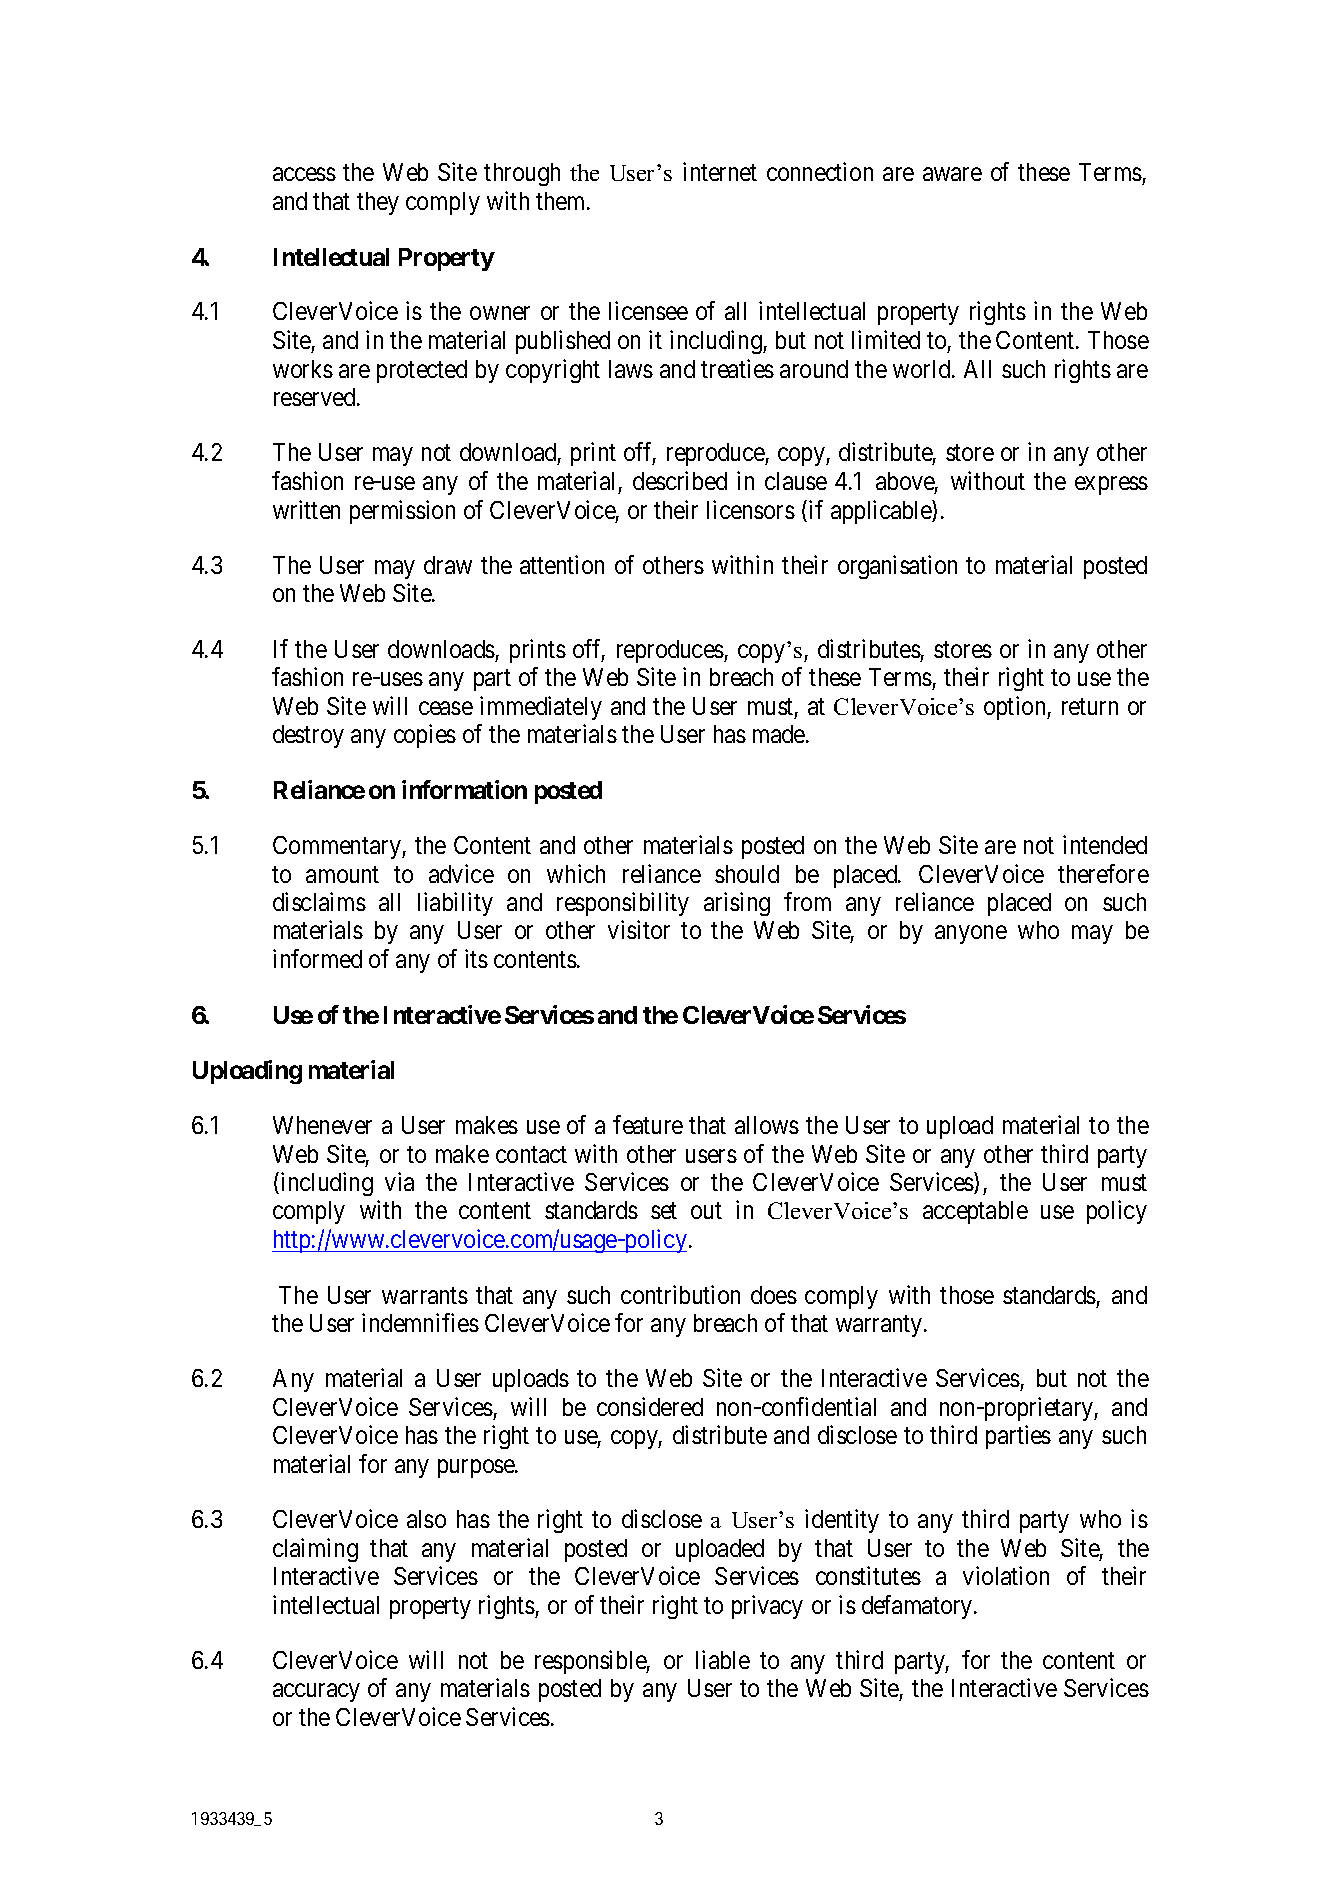 The height and width of the screenshot is (1894, 1339). What do you see at coordinates (737, 904) in the screenshot?
I see `arising` at bounding box center [737, 904].
